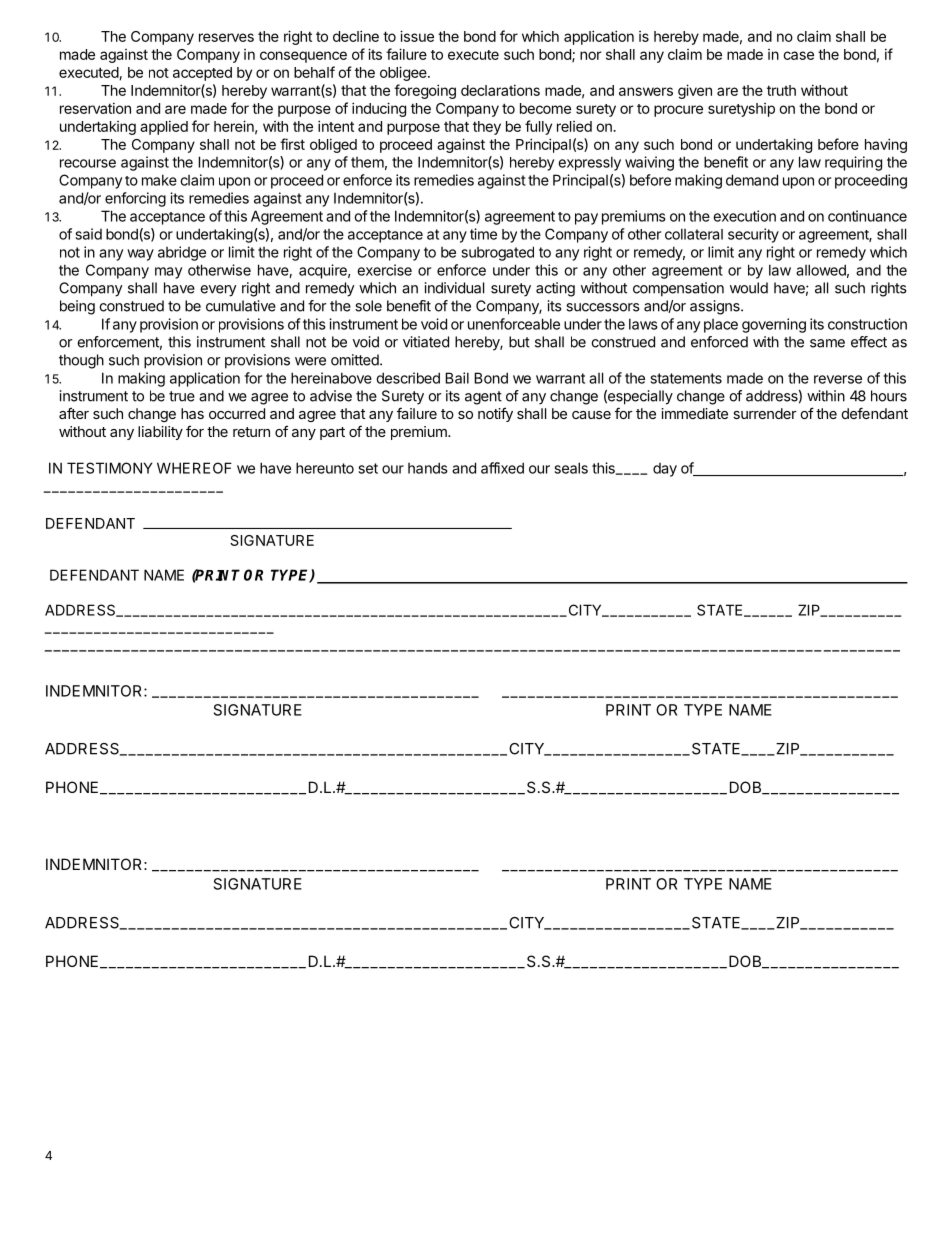 The image size is (952, 1233). What do you see at coordinates (194, 468) in the document?
I see `WHEREOF` at bounding box center [194, 468].
